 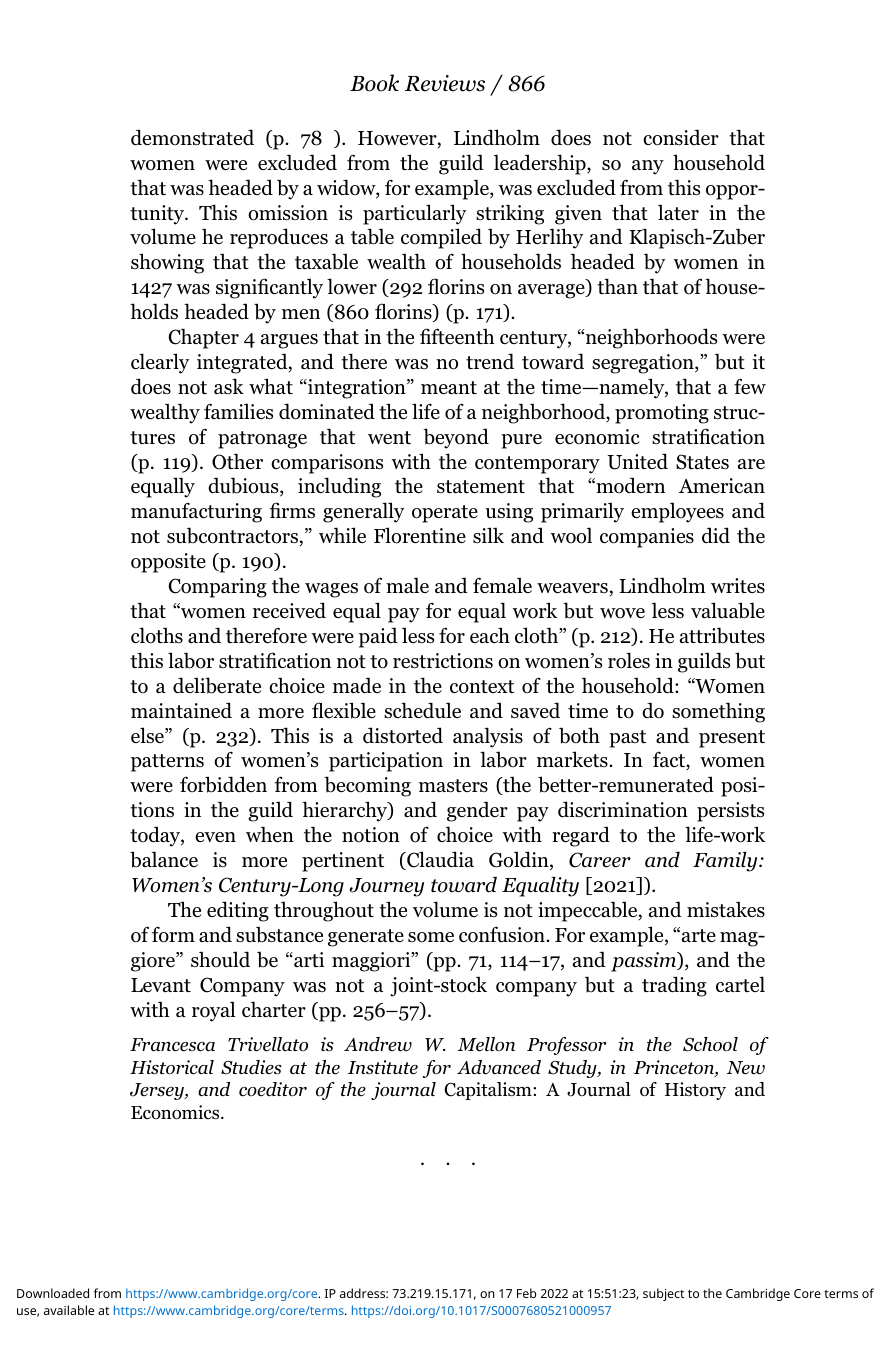 What do you see at coordinates (69, 1310) in the screenshot?
I see `available` at bounding box center [69, 1310].
